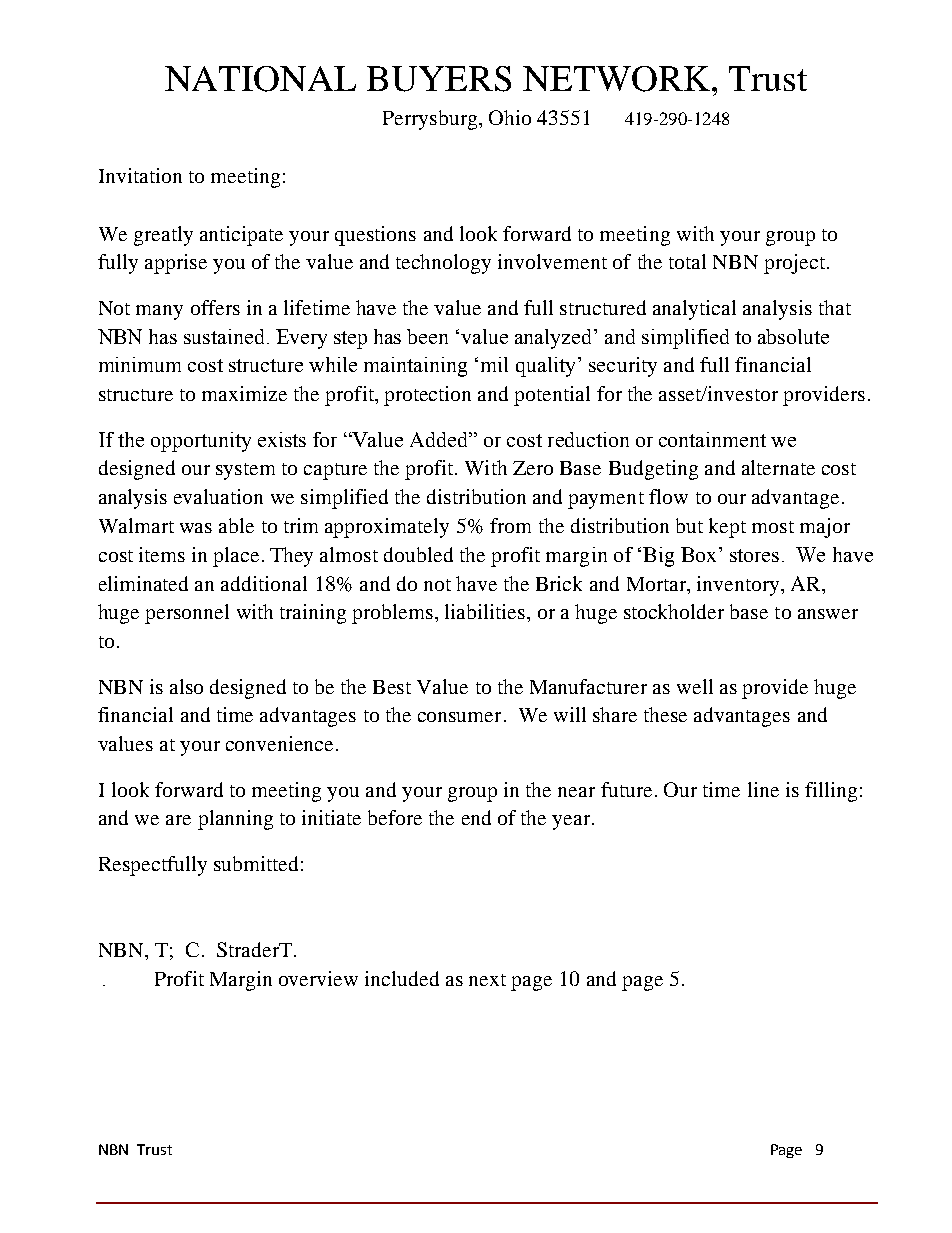 Image resolution: width=952 pixels, height=1233 pixels. What do you see at coordinates (712, 439) in the screenshot?
I see `containment` at bounding box center [712, 439].
